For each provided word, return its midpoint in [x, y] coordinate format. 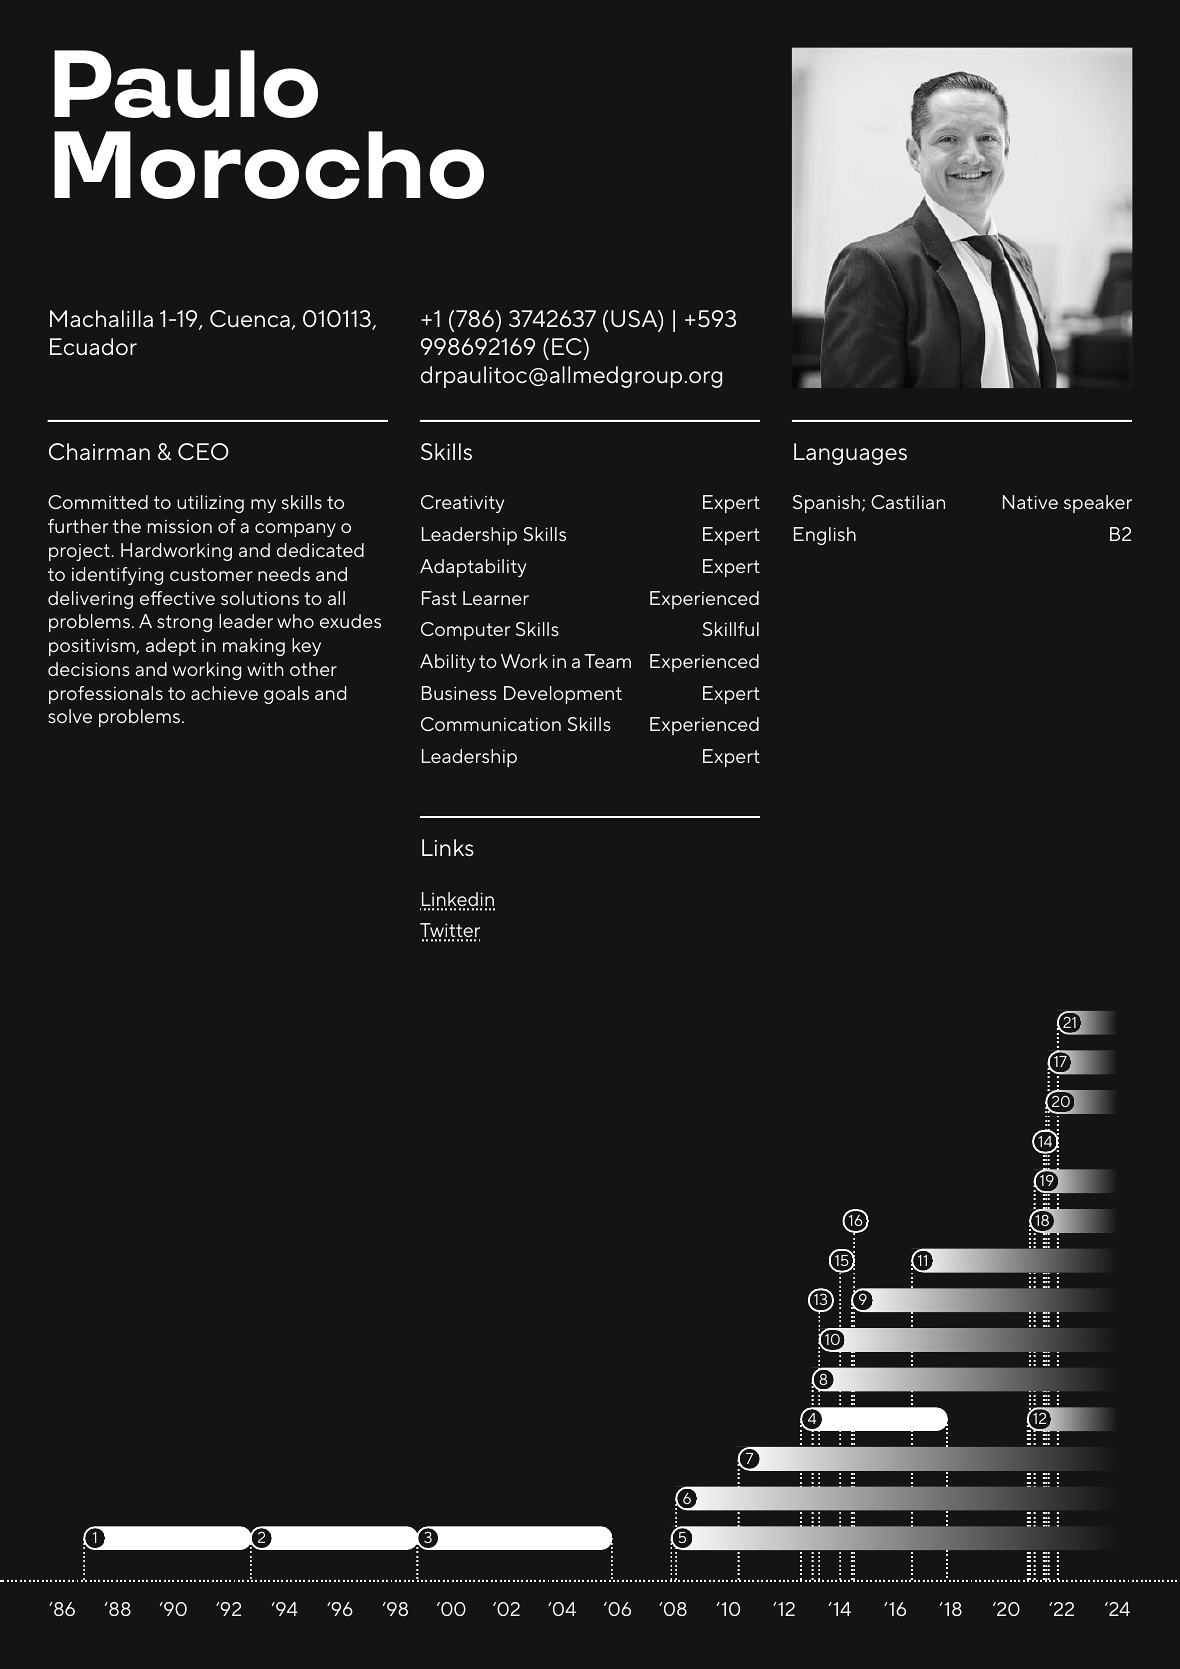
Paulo [186, 84]
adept [171, 647]
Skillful [731, 629]
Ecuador [93, 346]
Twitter [450, 931]
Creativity [462, 504]
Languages [850, 454]
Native [1030, 502]
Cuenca [251, 320]
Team [607, 661]
